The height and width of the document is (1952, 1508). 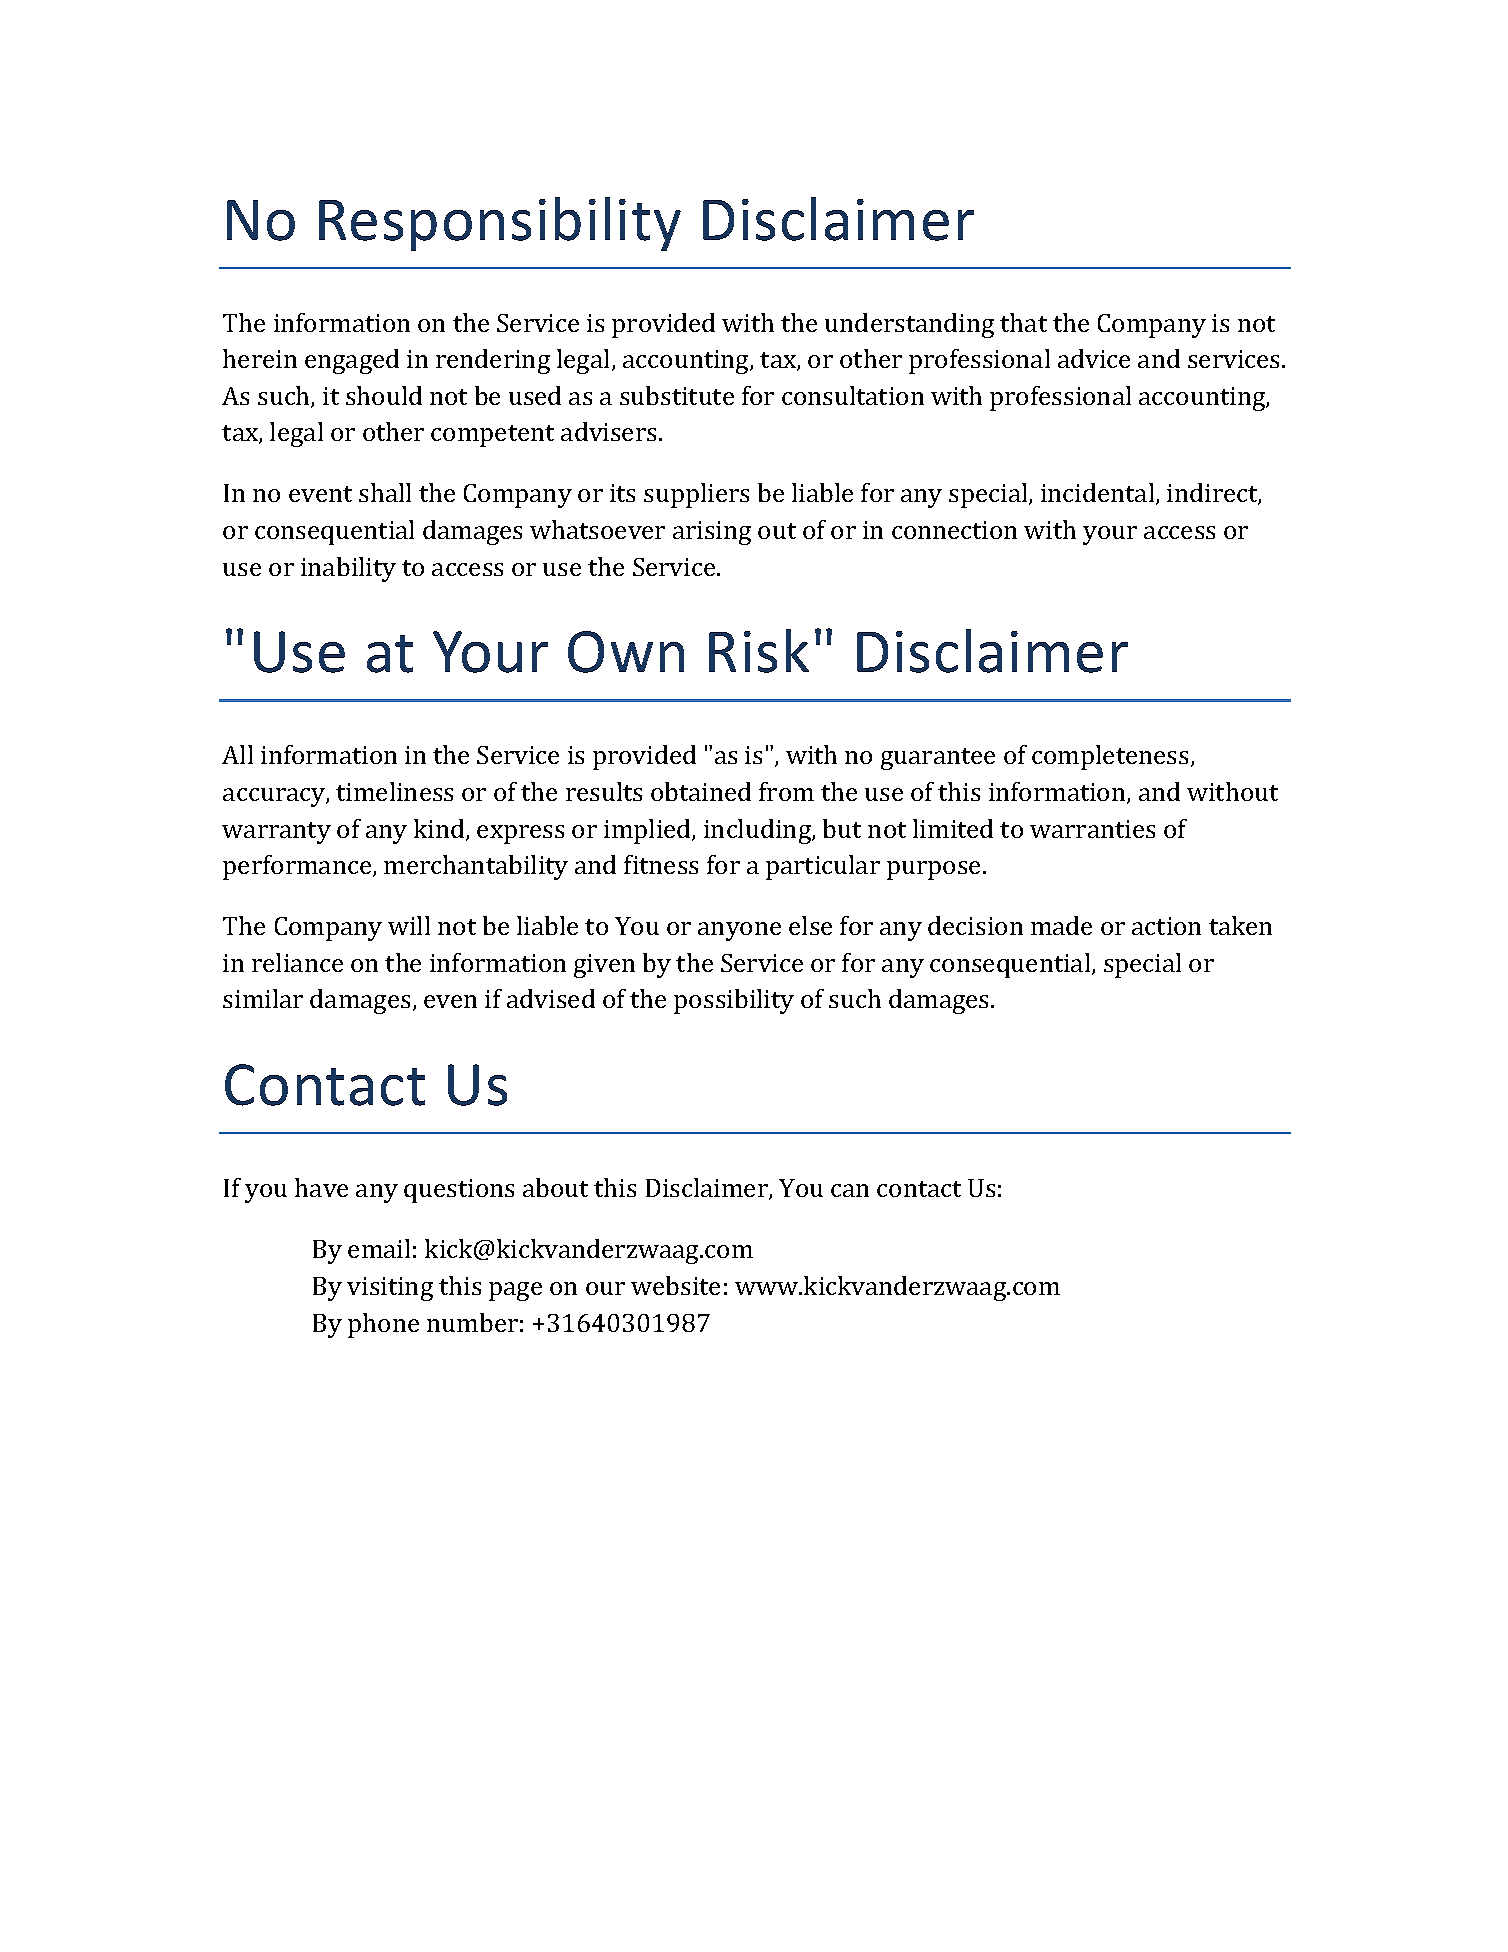 What do you see at coordinates (500, 224) in the document?
I see `Responsibility` at bounding box center [500, 224].
